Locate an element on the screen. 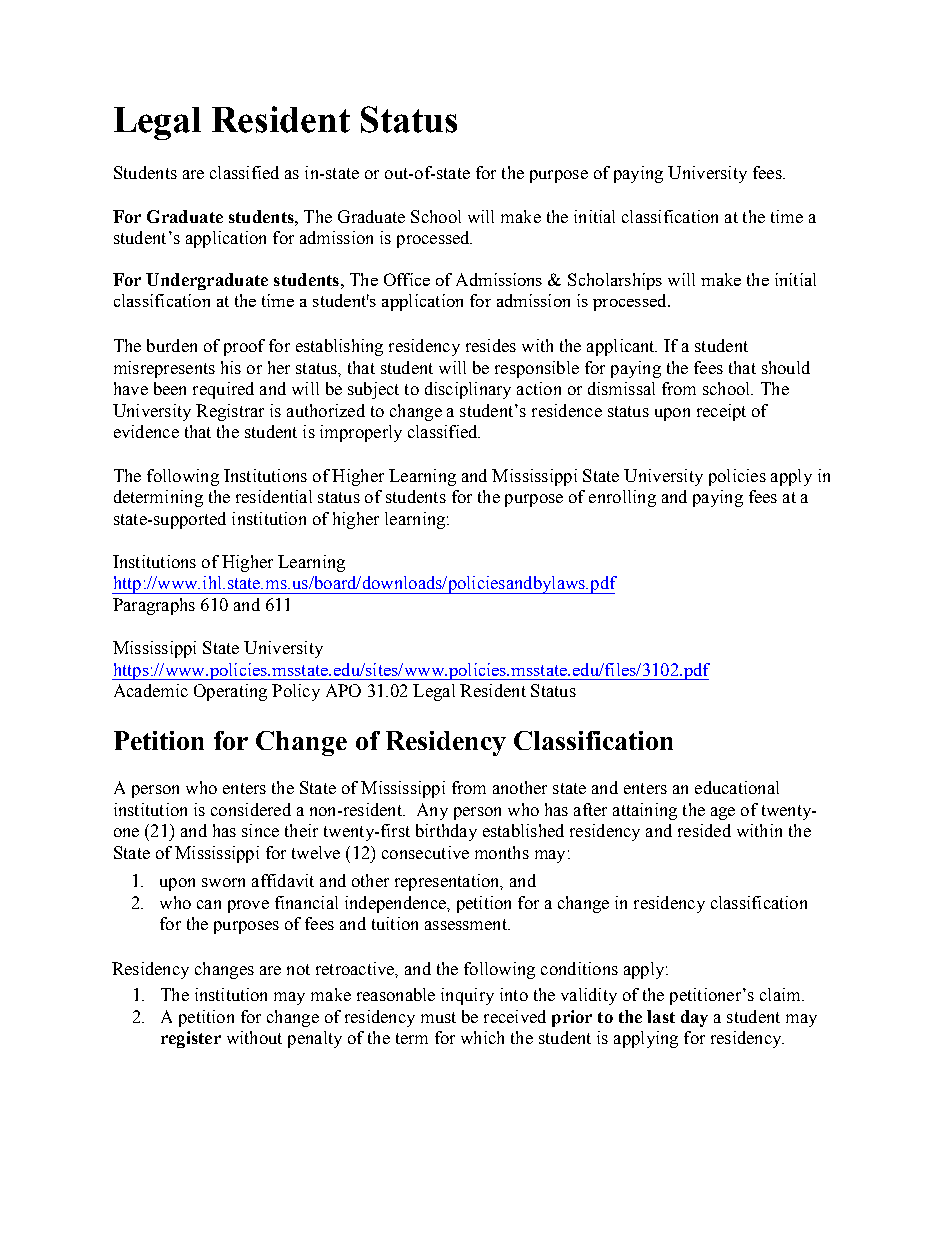 The height and width of the screenshot is (1233, 952). Any is located at coordinates (432, 811).
